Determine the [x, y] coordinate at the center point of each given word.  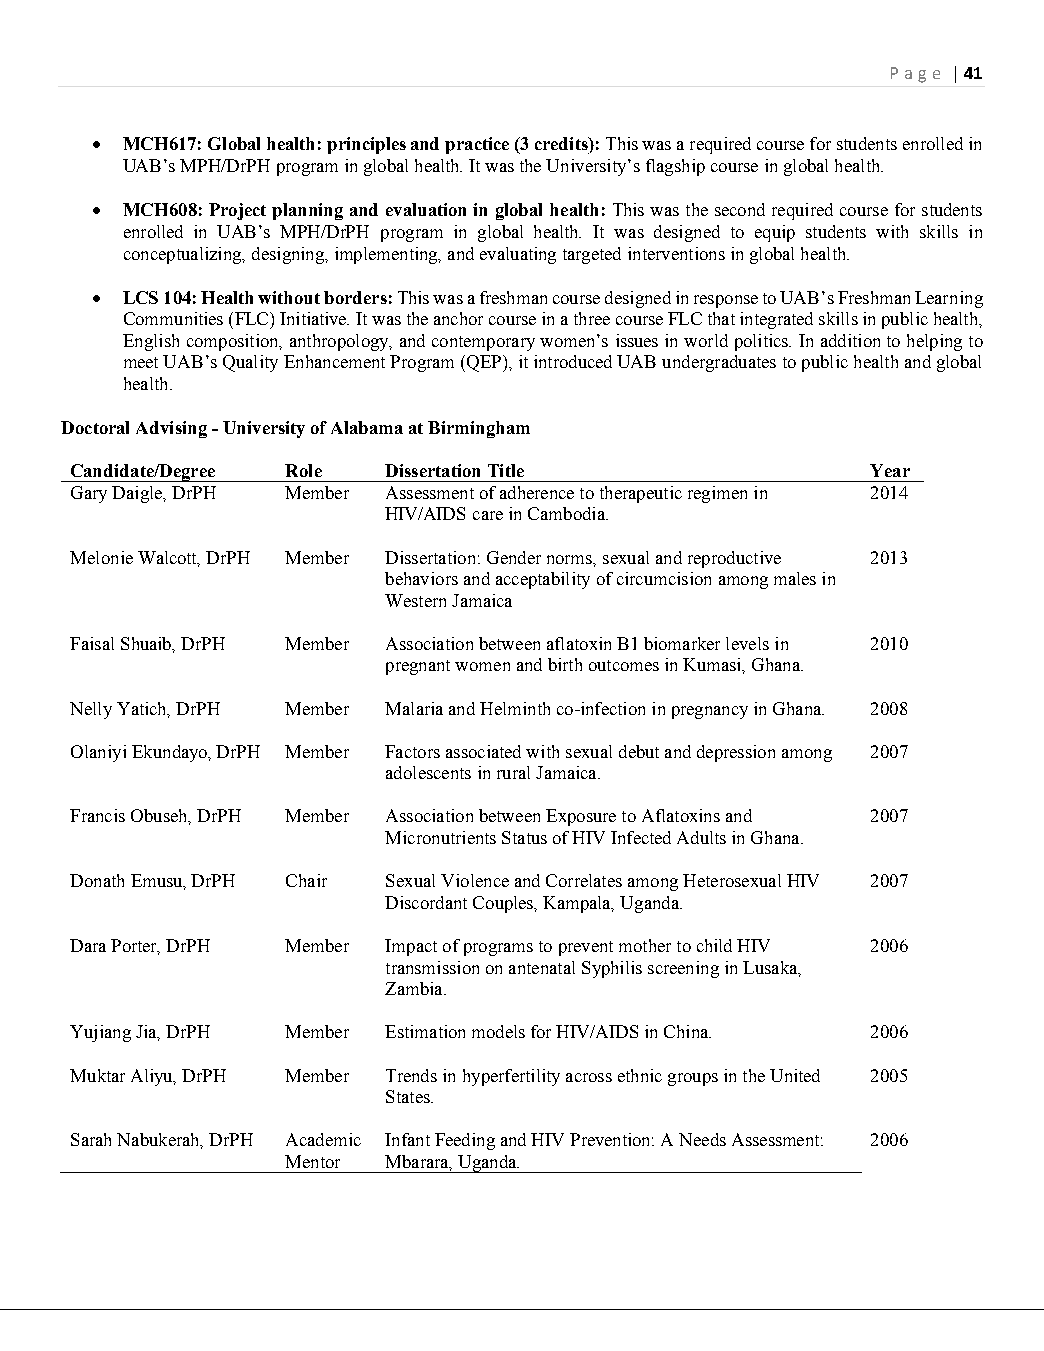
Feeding [465, 1141]
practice [477, 145]
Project [237, 211]
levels [747, 643]
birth [565, 664]
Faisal [92, 643]
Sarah [91, 1139]
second [740, 209]
